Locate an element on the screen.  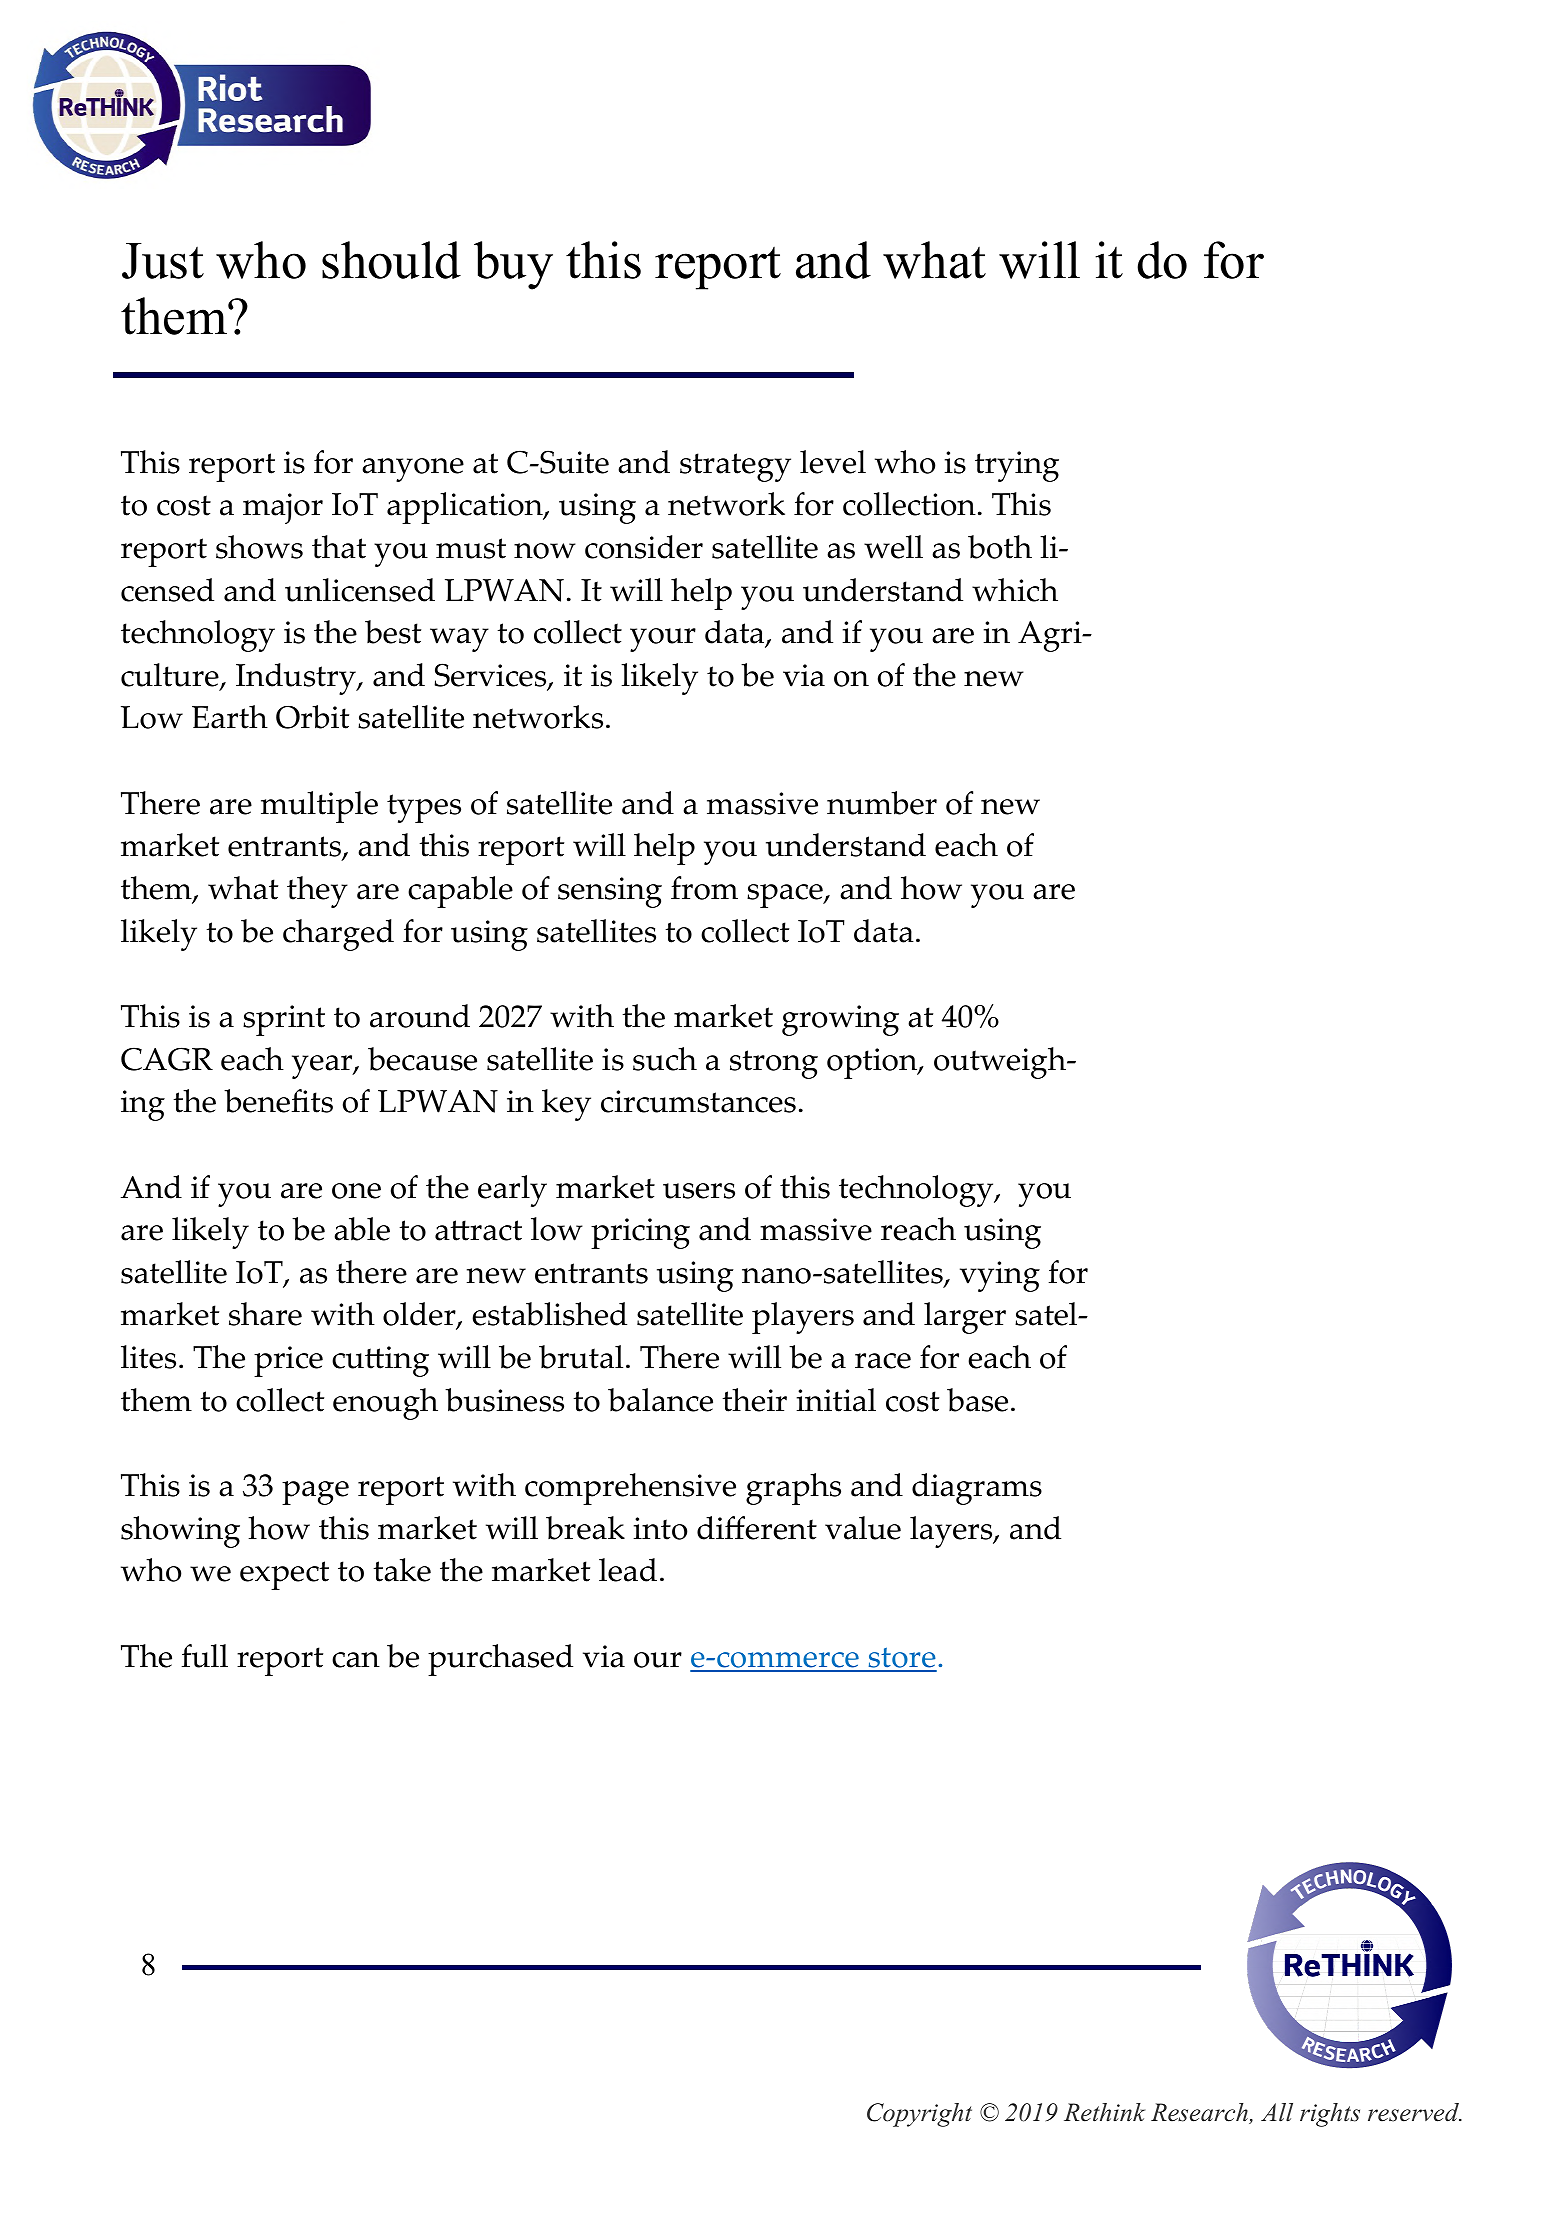
benefits is located at coordinates (278, 1101).
